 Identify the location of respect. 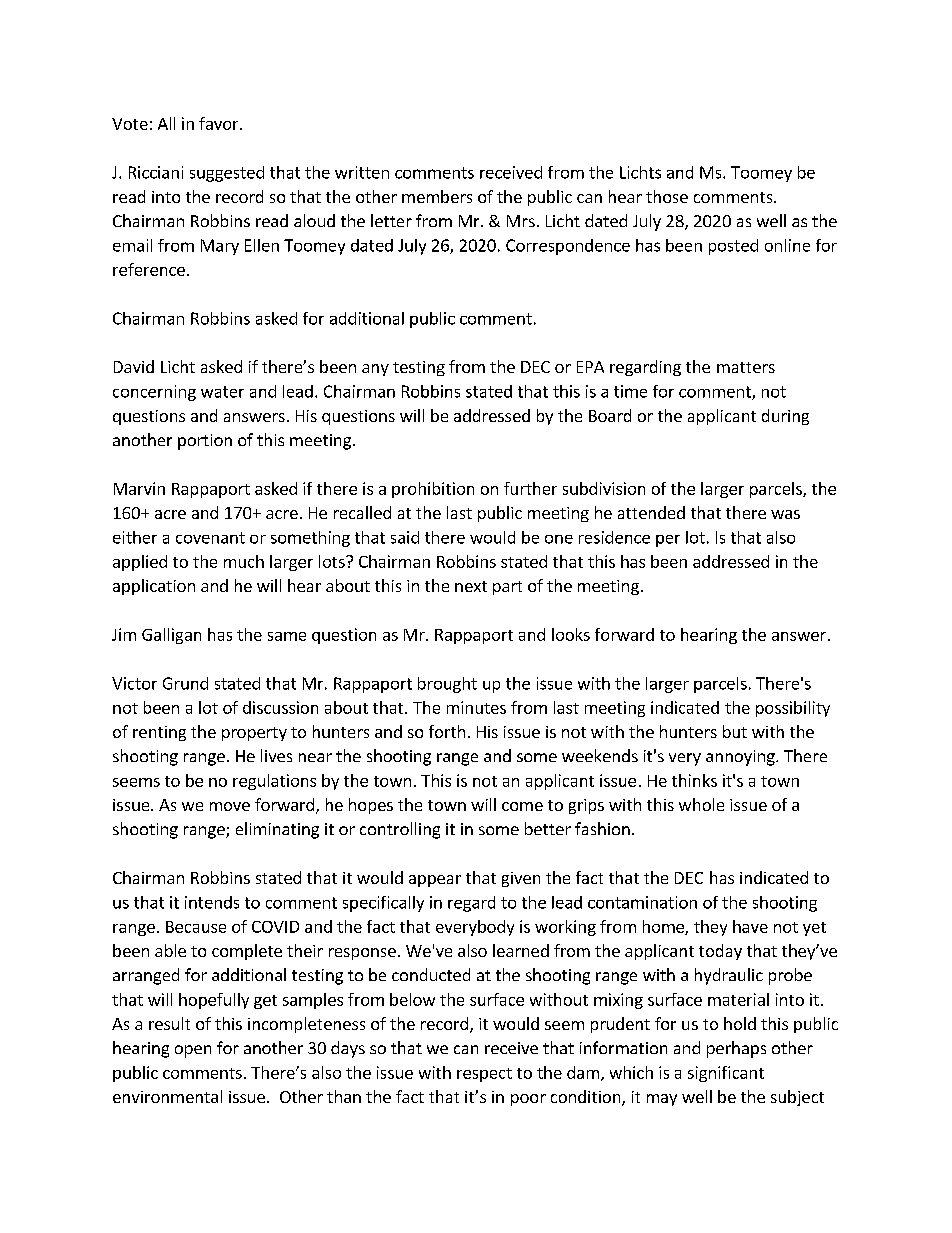
(484, 1075).
